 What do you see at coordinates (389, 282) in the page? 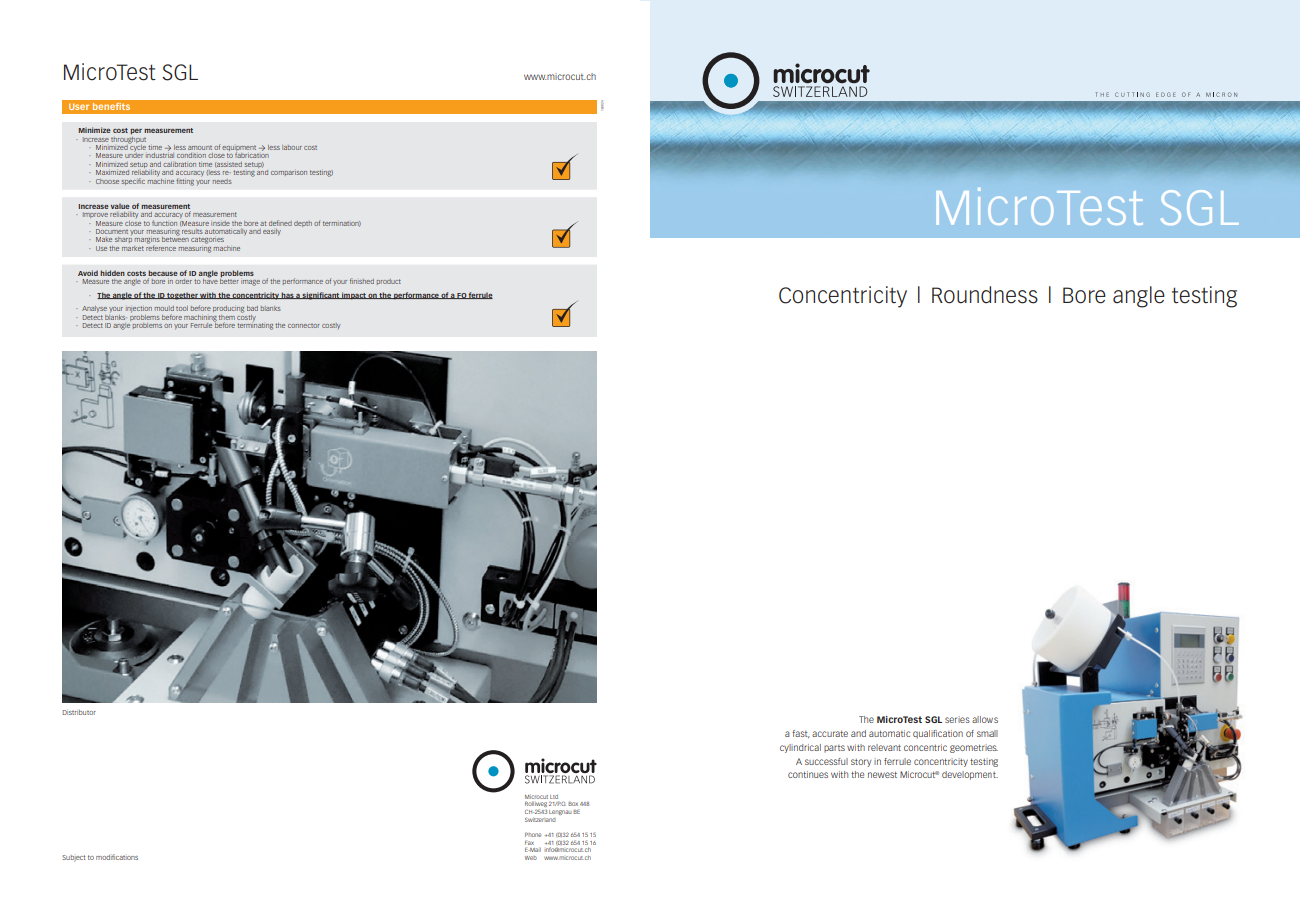
I see `product` at bounding box center [389, 282].
